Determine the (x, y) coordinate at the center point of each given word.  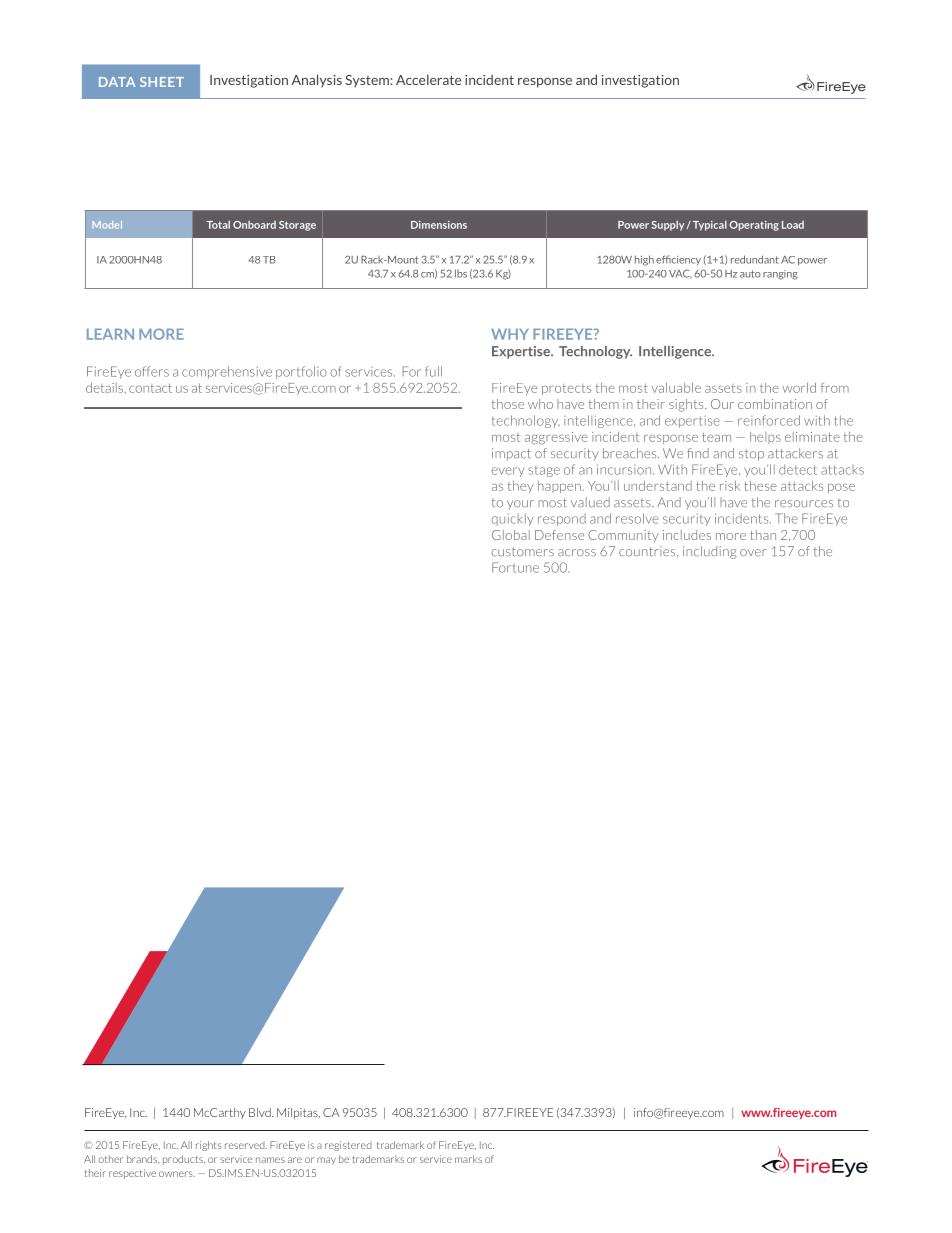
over (753, 552)
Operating (754, 226)
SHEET (162, 82)
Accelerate (428, 79)
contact (150, 388)
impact (511, 454)
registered (348, 1146)
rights (209, 1146)
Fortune (515, 567)
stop (751, 455)
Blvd (261, 1112)
